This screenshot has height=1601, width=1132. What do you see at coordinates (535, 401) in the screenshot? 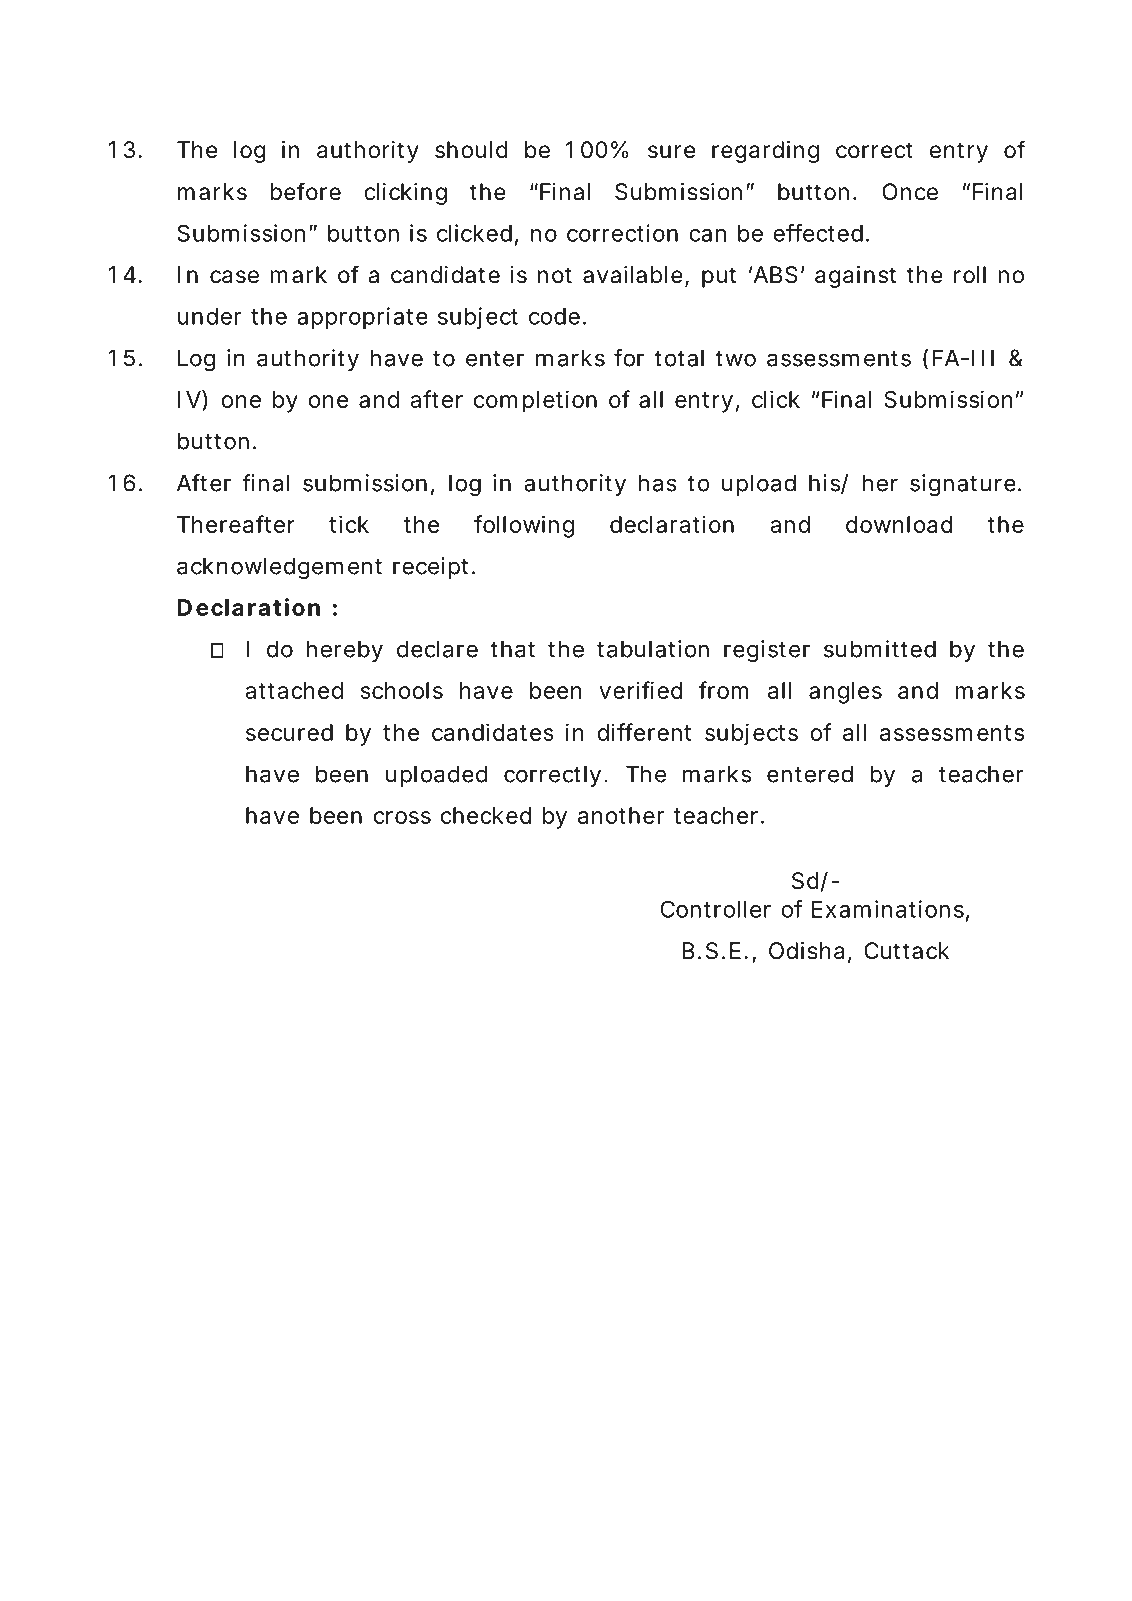
I see `completion` at bounding box center [535, 401].
